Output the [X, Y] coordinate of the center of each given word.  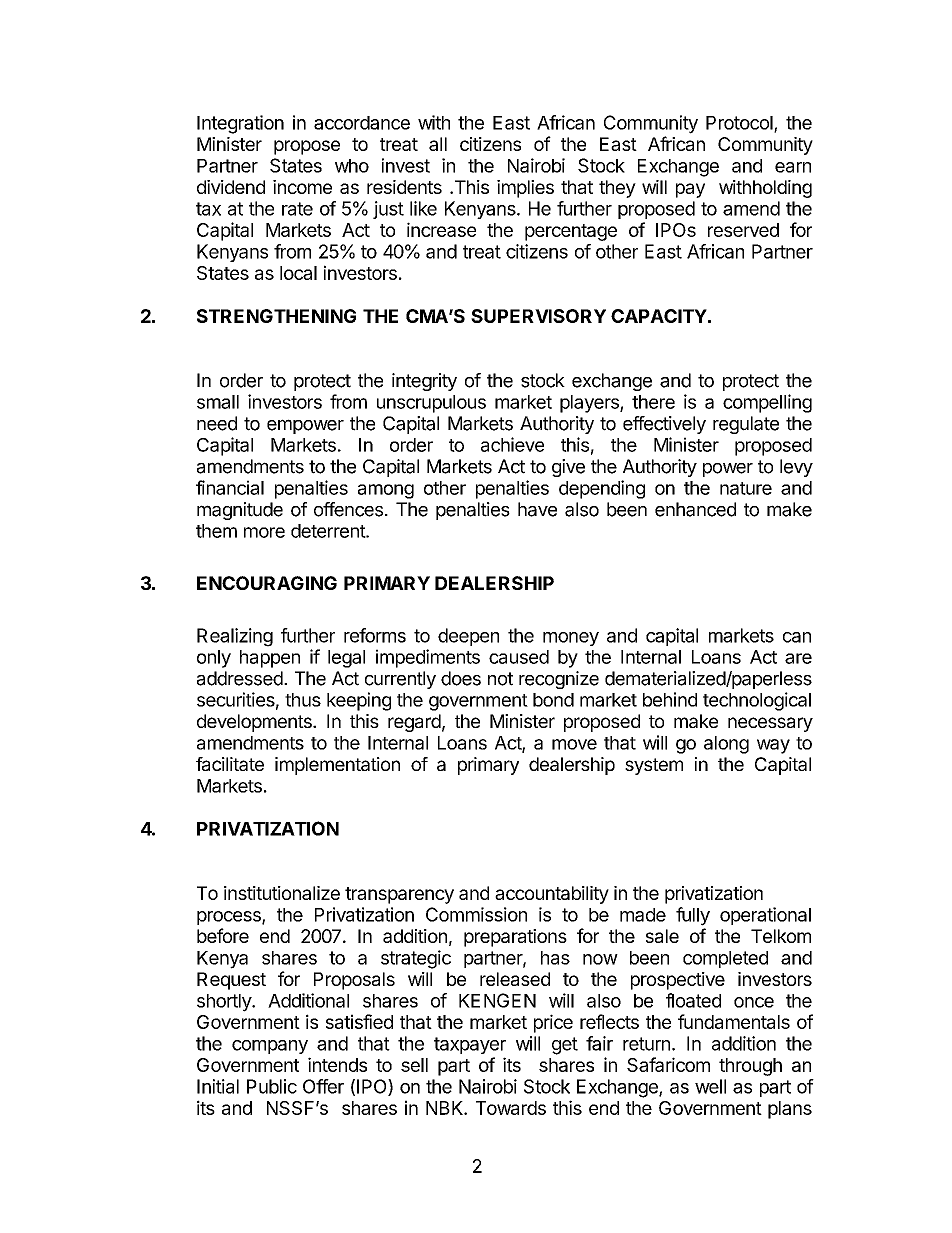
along [726, 745]
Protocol [740, 124]
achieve [512, 444]
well [710, 1086]
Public [272, 1086]
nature [746, 488]
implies [525, 189]
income [302, 187]
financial [230, 487]
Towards [511, 1108]
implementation [337, 766]
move [574, 744]
